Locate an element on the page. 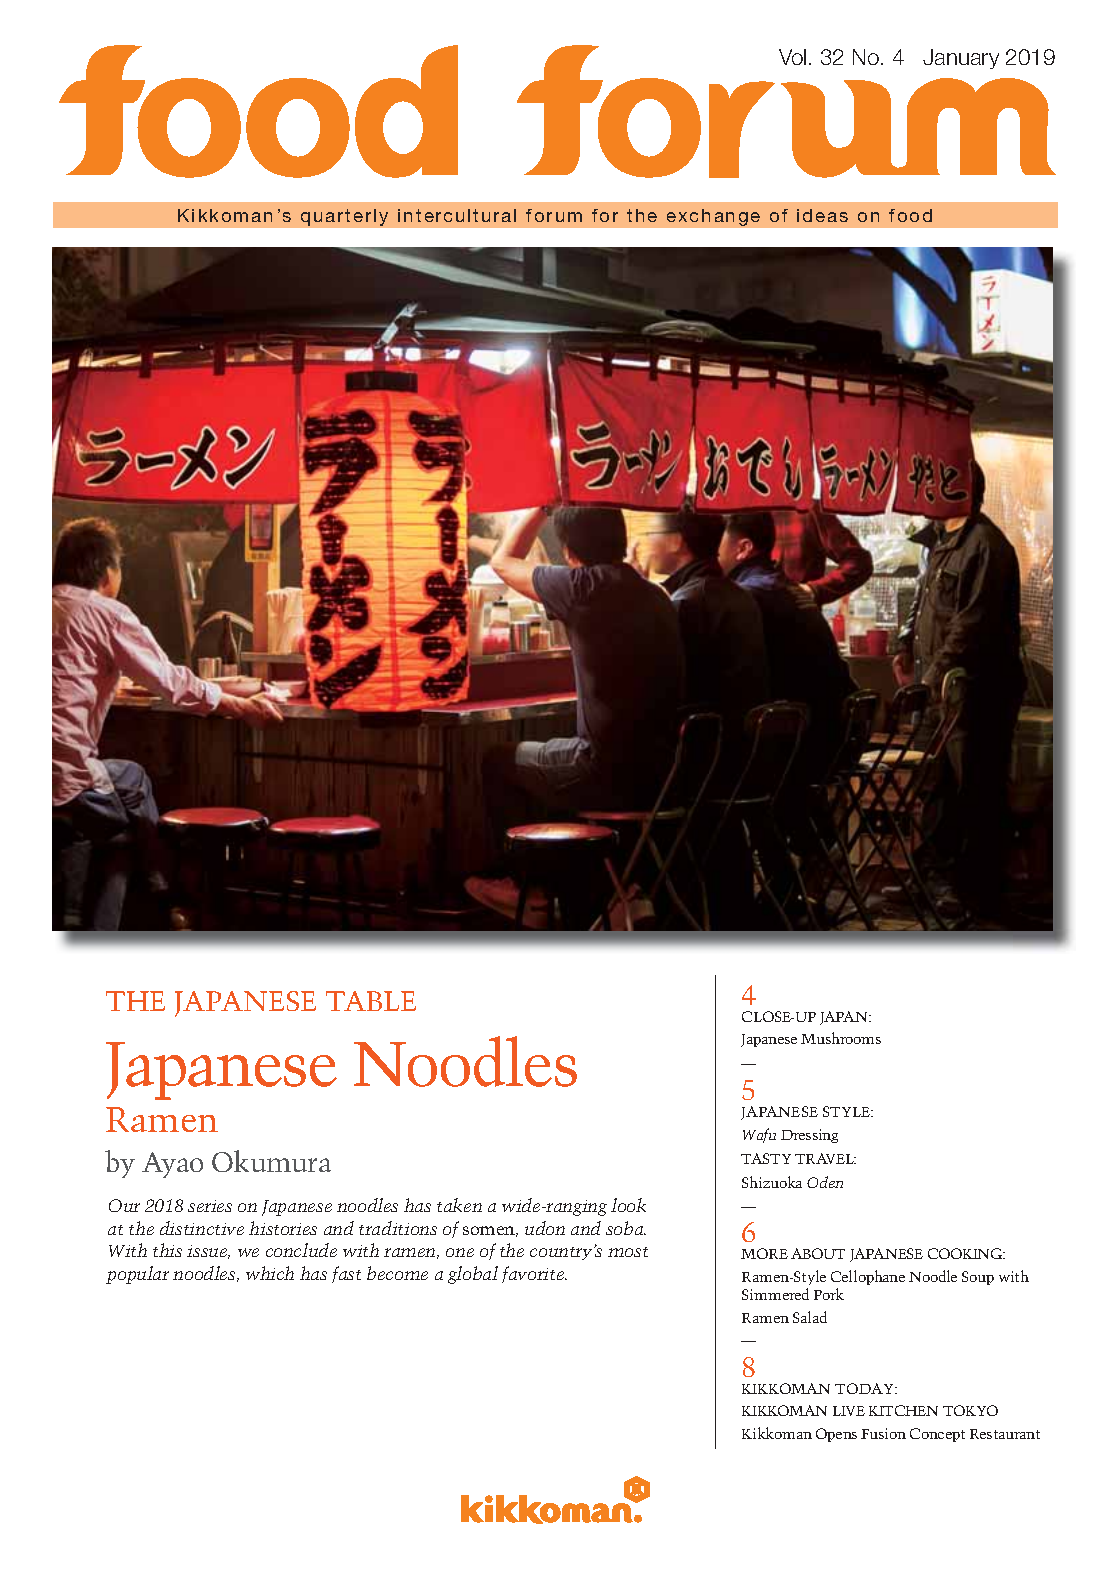 The width and height of the image is (1113, 1575). exchange is located at coordinates (713, 217).
